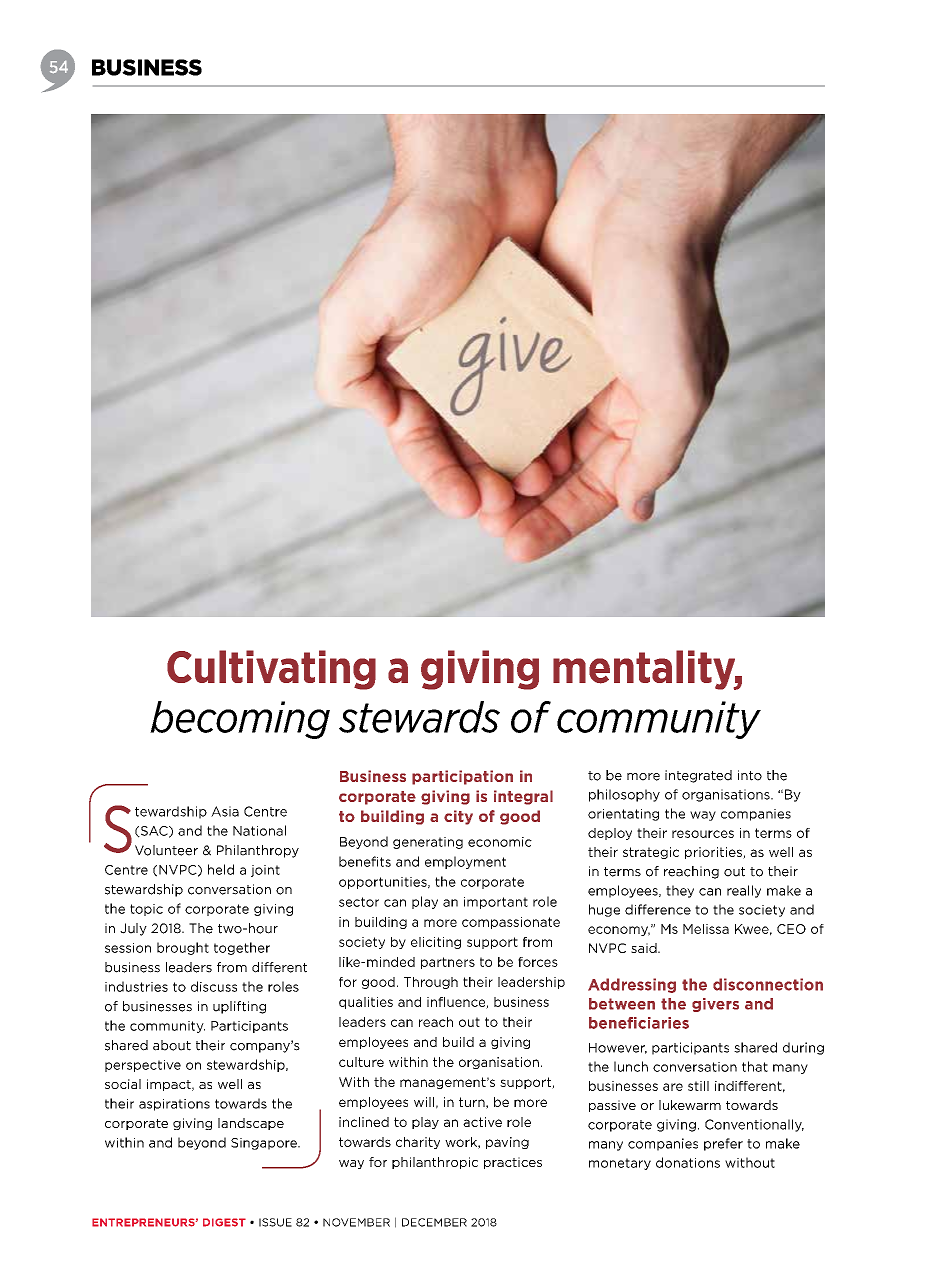  What do you see at coordinates (183, 948) in the image?
I see `brought` at bounding box center [183, 948].
